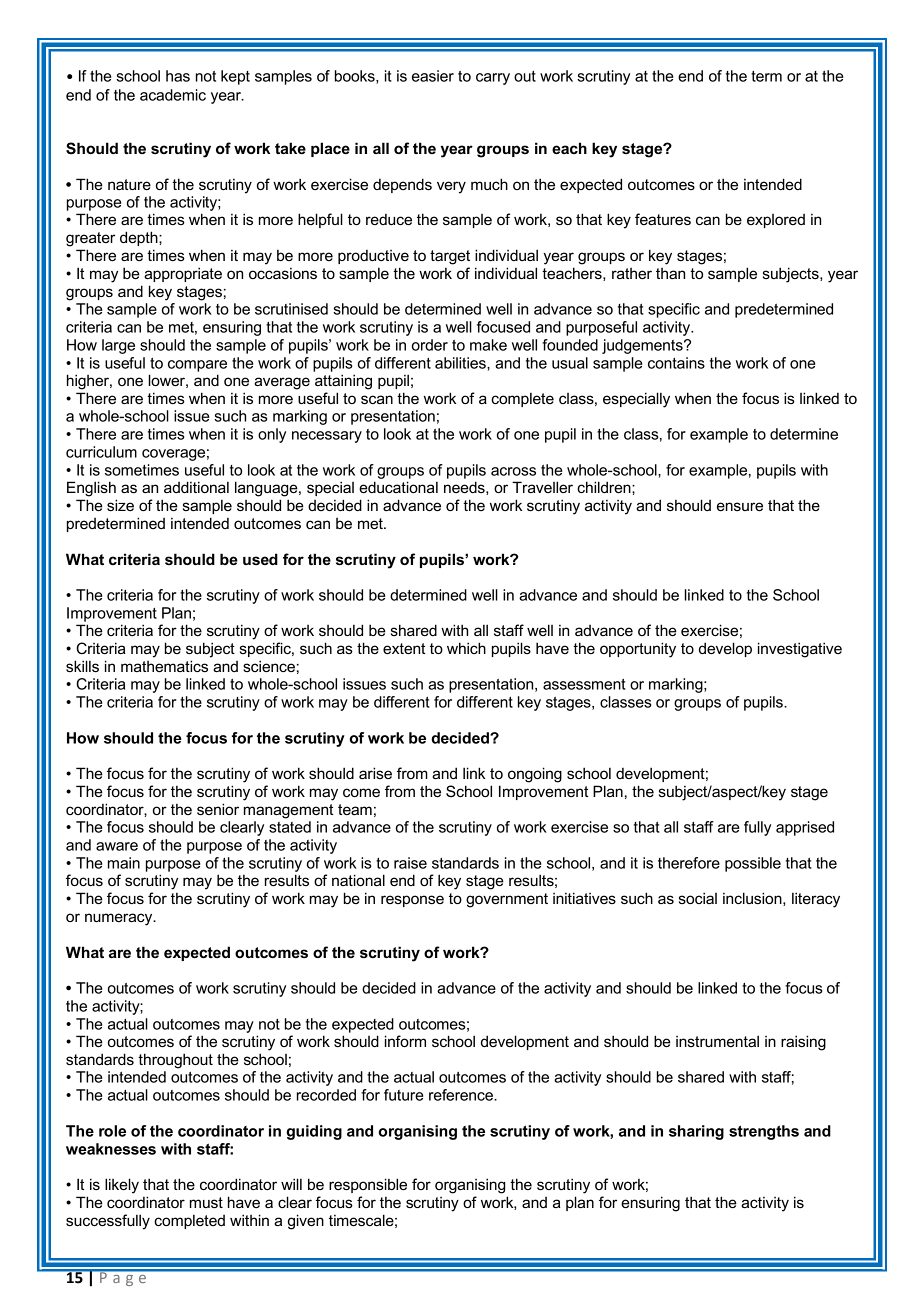 This screenshot has width=924, height=1308. What do you see at coordinates (433, 76) in the screenshot?
I see `easier` at bounding box center [433, 76].
